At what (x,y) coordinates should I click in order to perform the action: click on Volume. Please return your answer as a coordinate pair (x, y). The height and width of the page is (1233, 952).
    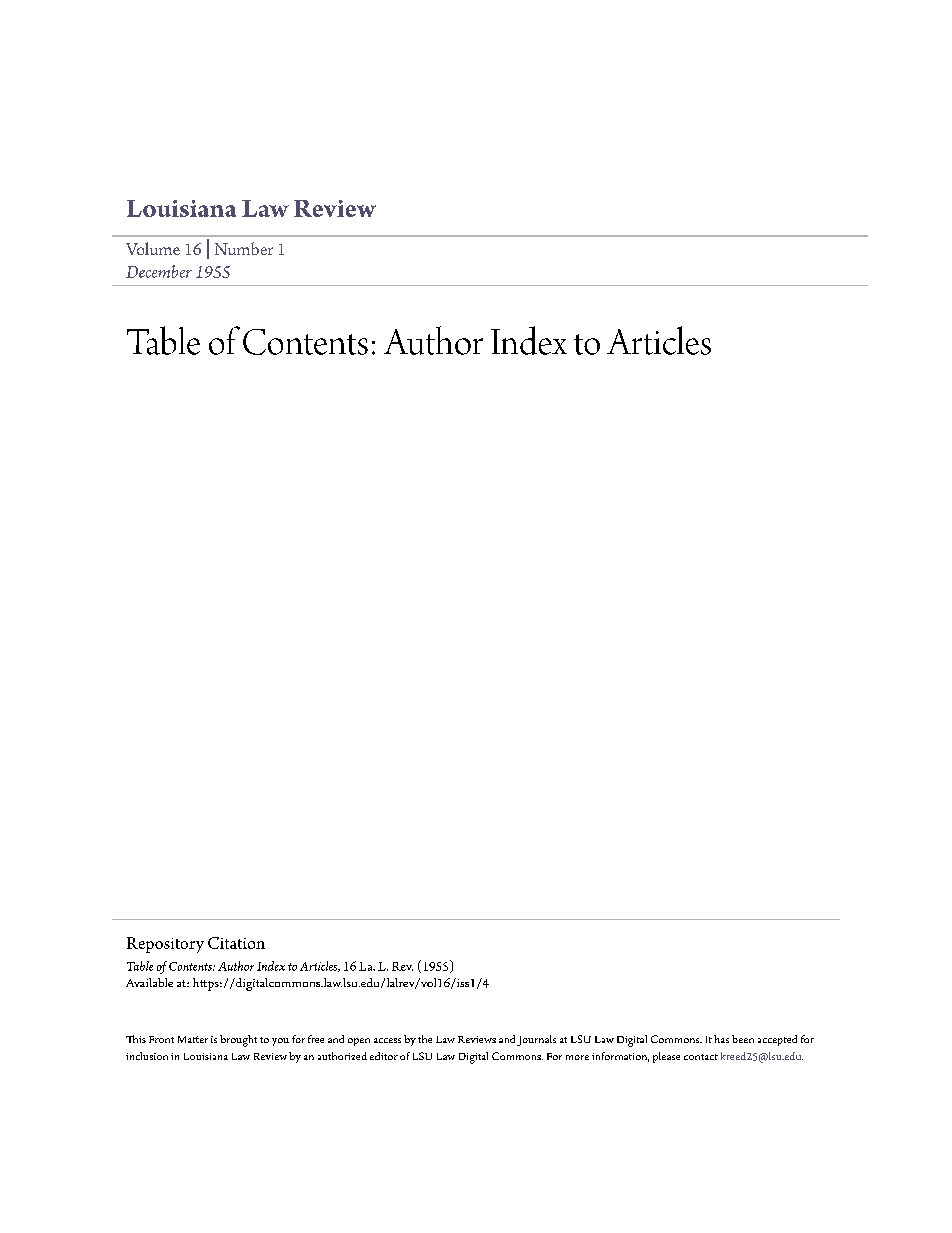
    Looking at the image, I should click on (153, 248).
